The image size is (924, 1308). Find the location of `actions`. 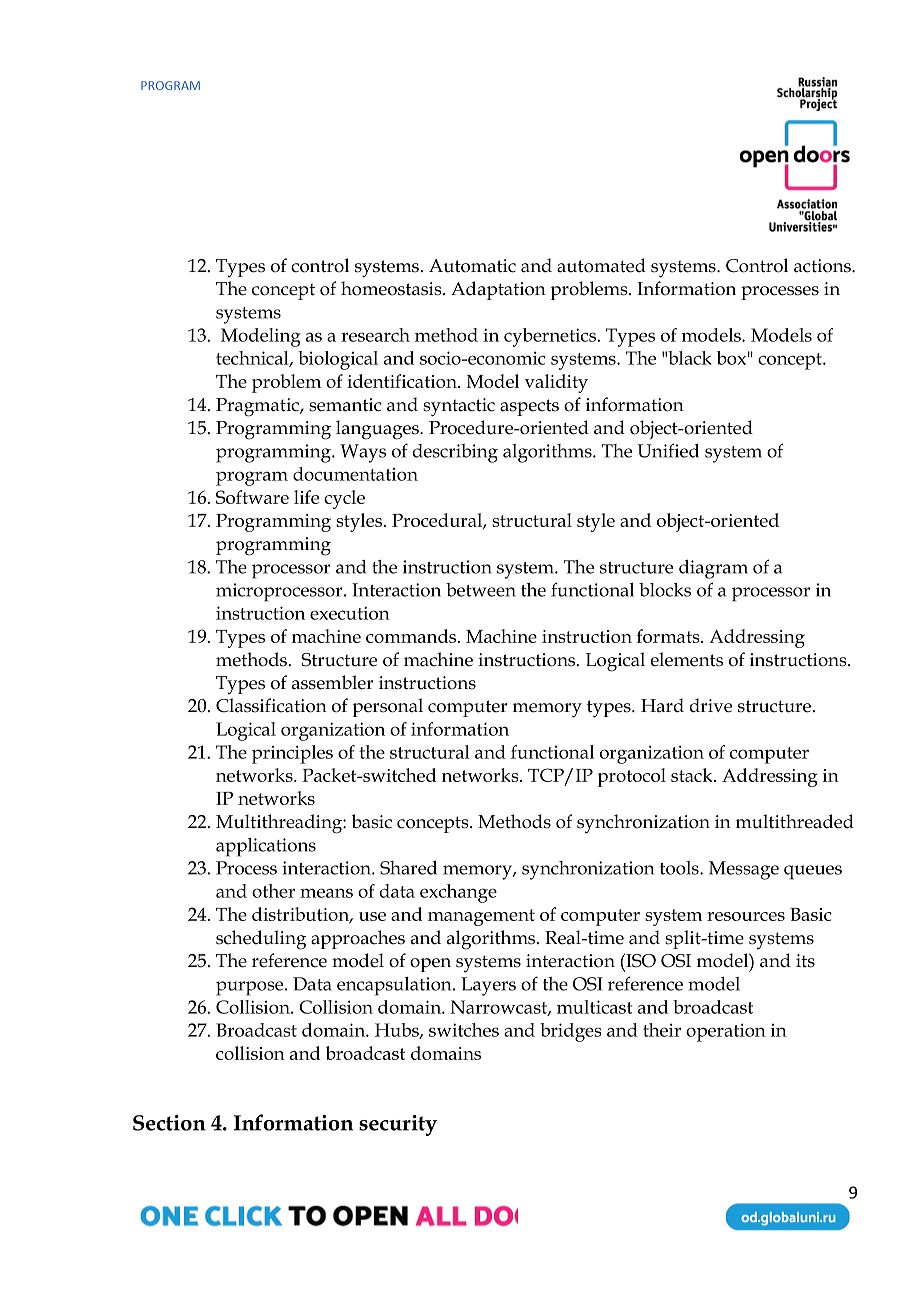

actions is located at coordinates (823, 266).
